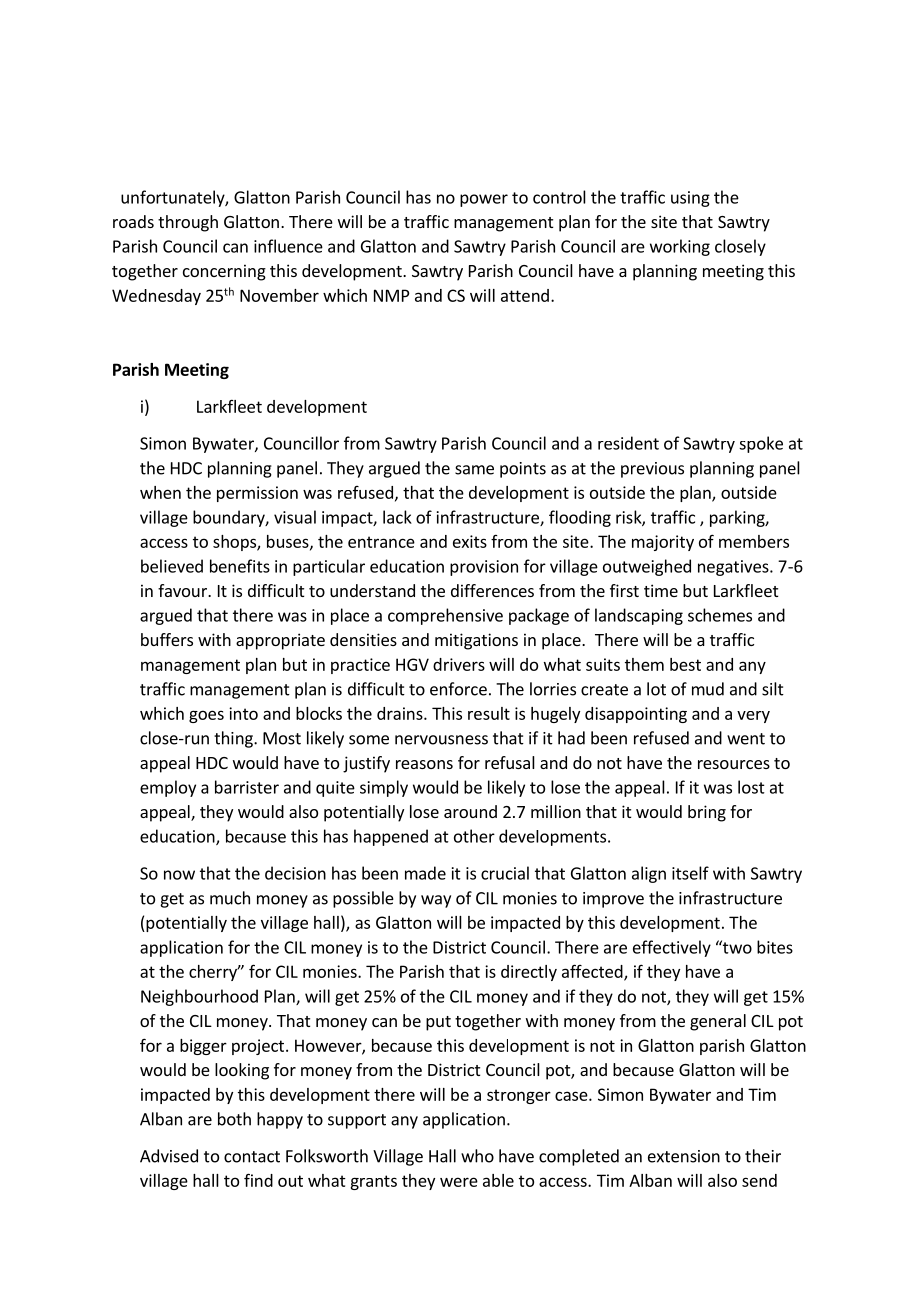 Image resolution: width=924 pixels, height=1308 pixels. What do you see at coordinates (684, 1156) in the screenshot?
I see `extension` at bounding box center [684, 1156].
